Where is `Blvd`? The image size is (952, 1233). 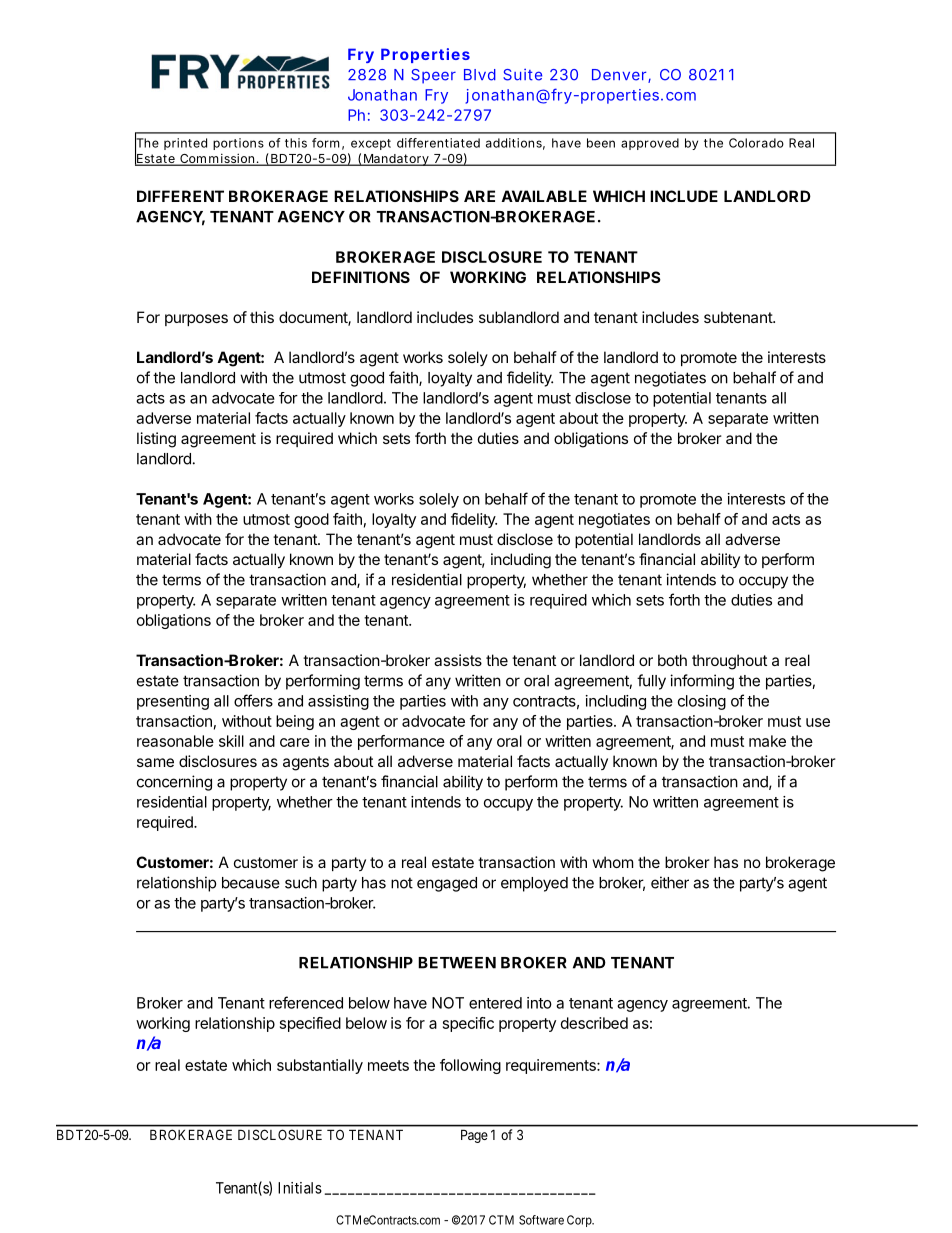 Blvd is located at coordinates (480, 75).
